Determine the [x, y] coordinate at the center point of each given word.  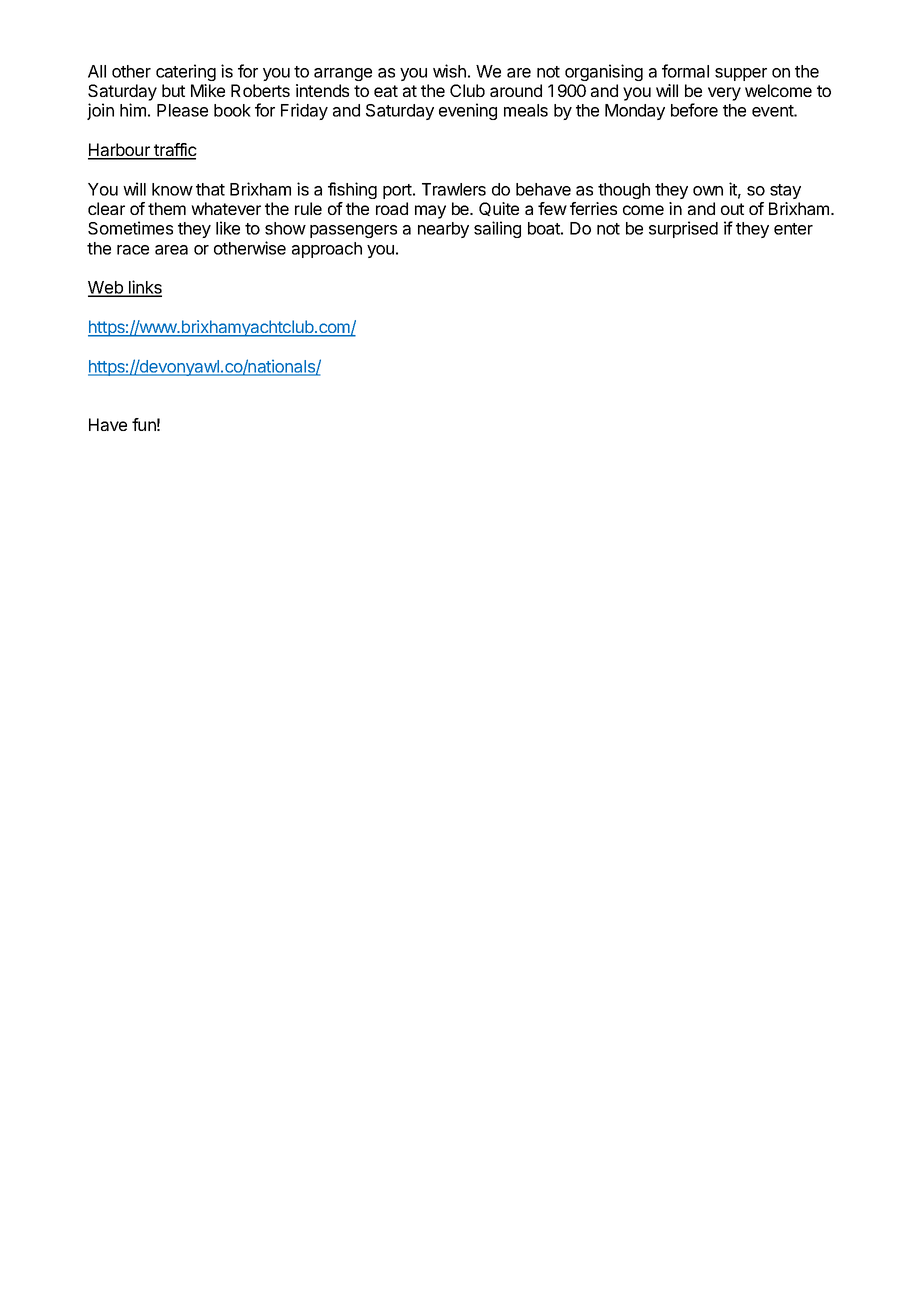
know [172, 189]
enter [793, 229]
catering [186, 72]
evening [468, 111]
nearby [443, 230]
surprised [683, 229]
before [694, 110]
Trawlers [454, 189]
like [228, 228]
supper [741, 74]
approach [327, 250]
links [144, 288]
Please [182, 110]
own [708, 191]
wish [449, 71]
